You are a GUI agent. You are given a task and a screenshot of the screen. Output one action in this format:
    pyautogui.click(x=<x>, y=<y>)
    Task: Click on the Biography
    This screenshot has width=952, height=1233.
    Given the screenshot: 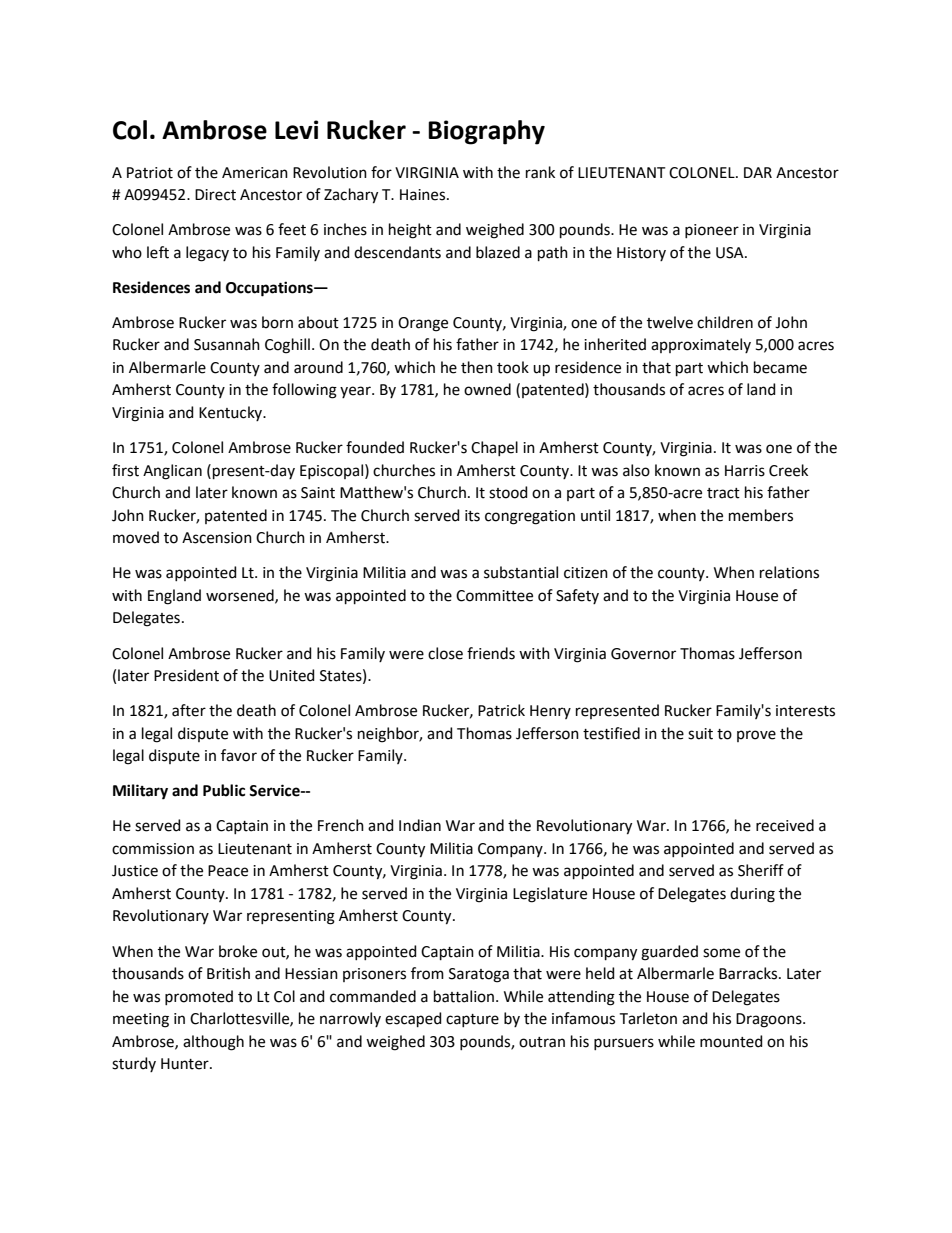 What is the action you would take?
    pyautogui.click(x=486, y=132)
